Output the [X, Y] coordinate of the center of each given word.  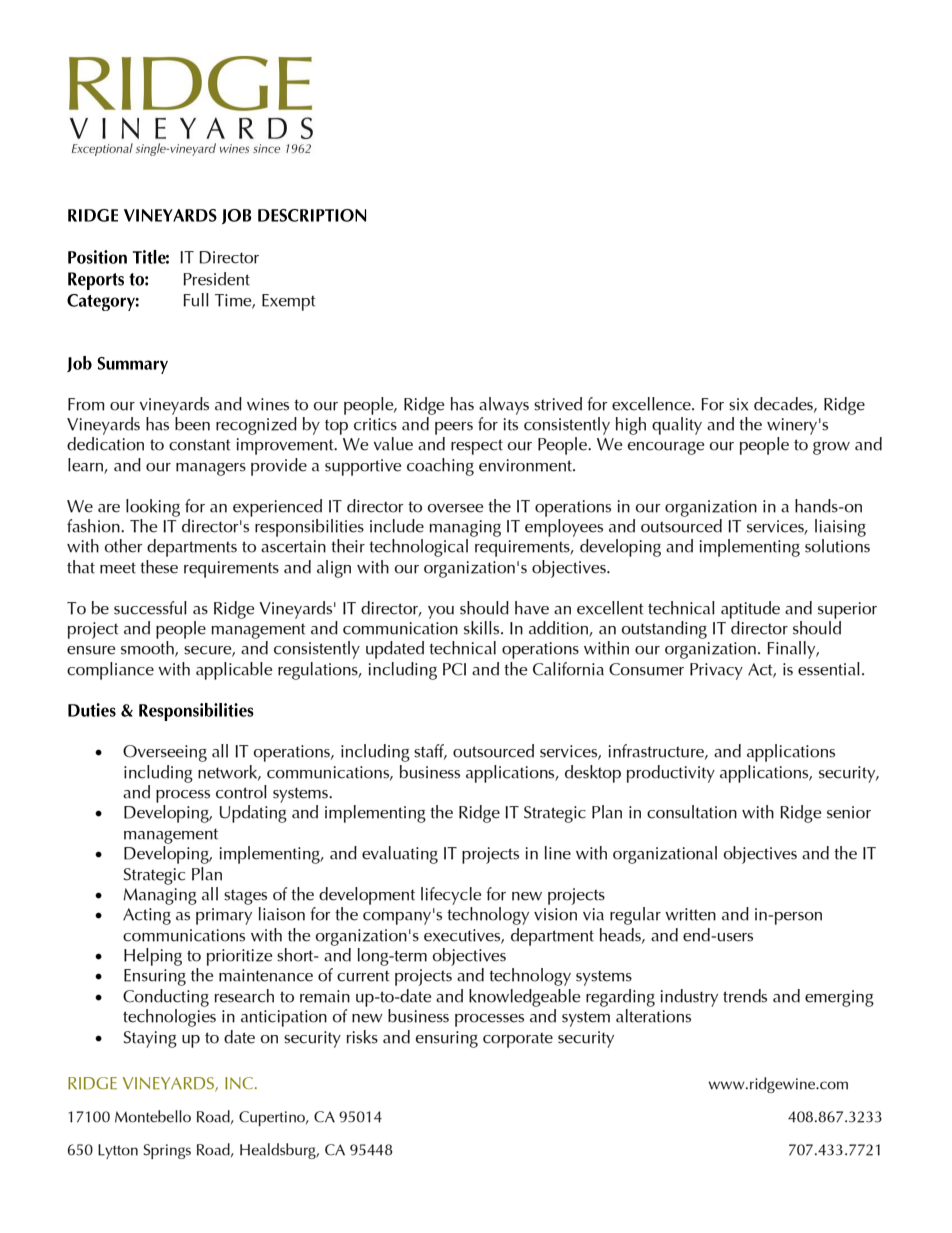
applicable [234, 671]
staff [430, 752]
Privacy [716, 671]
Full [196, 300]
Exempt [289, 302]
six [738, 404]
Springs [167, 1151]
